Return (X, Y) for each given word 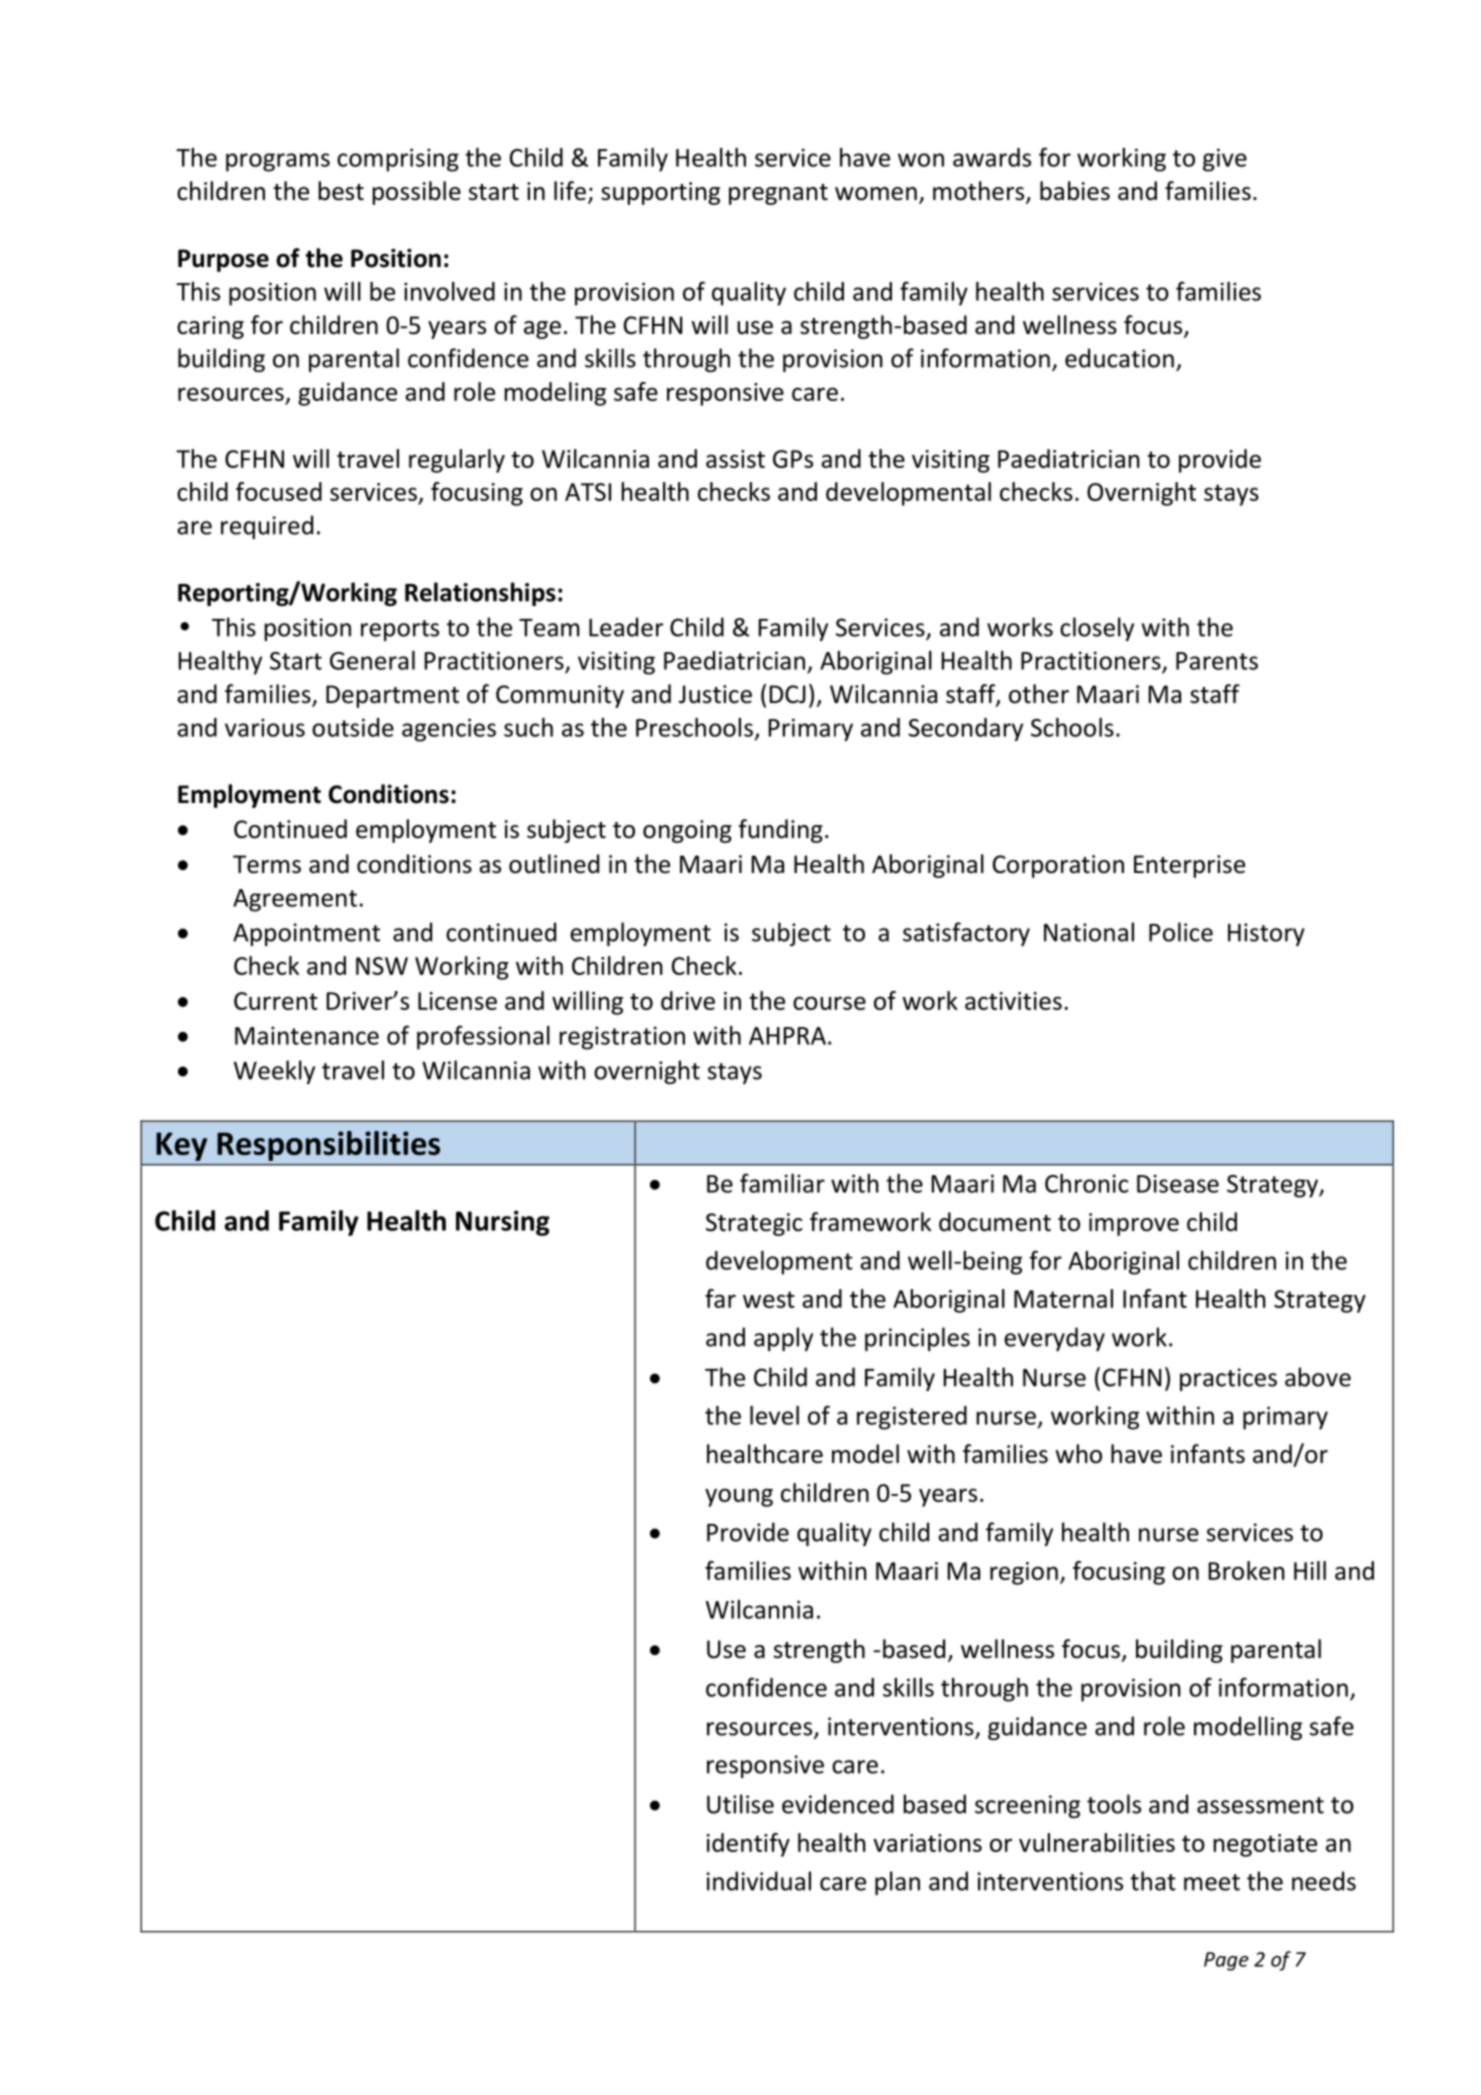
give (1225, 160)
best (341, 191)
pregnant (778, 194)
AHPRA (787, 1036)
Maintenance (307, 1035)
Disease (1178, 1183)
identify (748, 1845)
